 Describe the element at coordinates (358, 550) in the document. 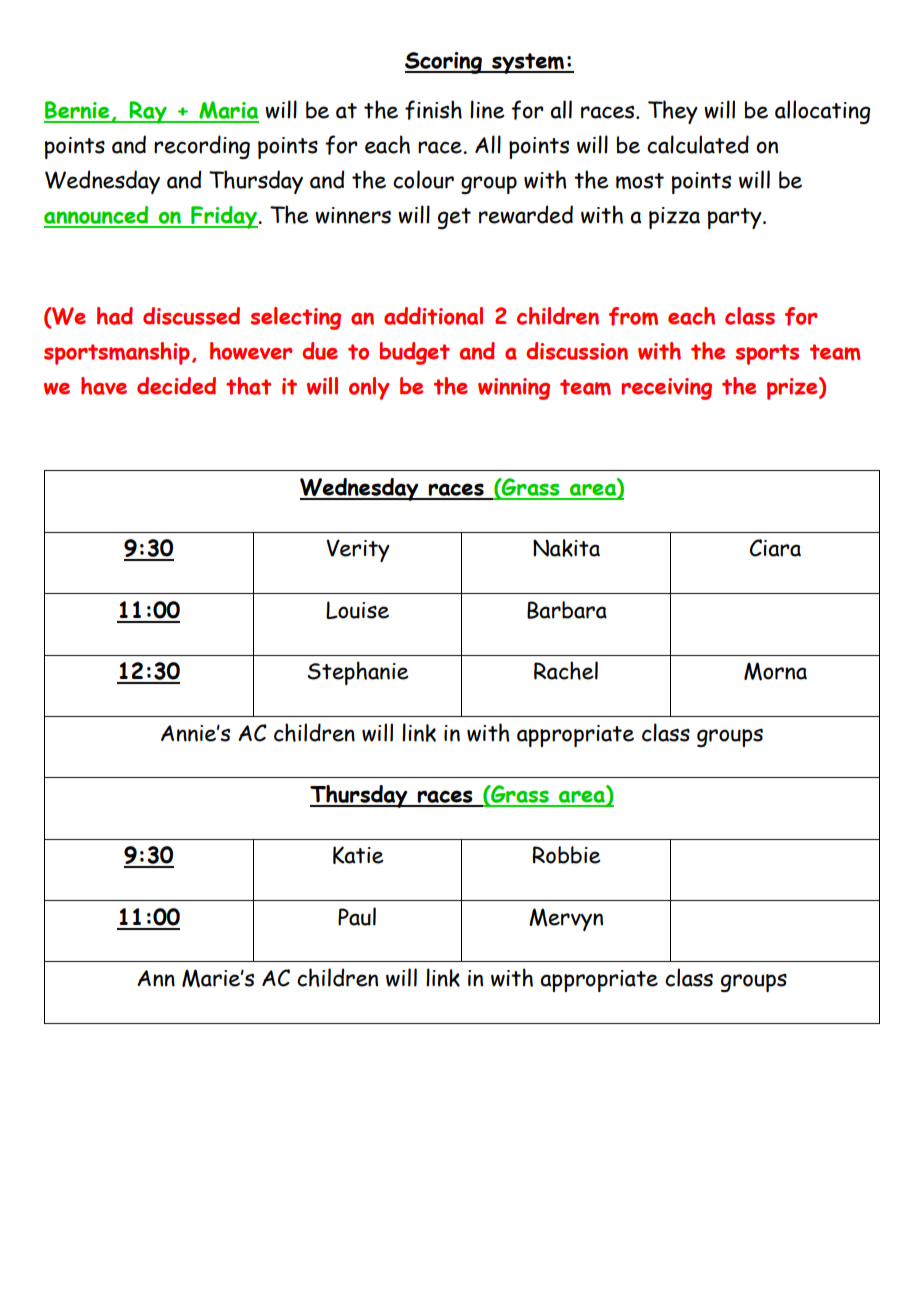

I see `Verity` at that location.
